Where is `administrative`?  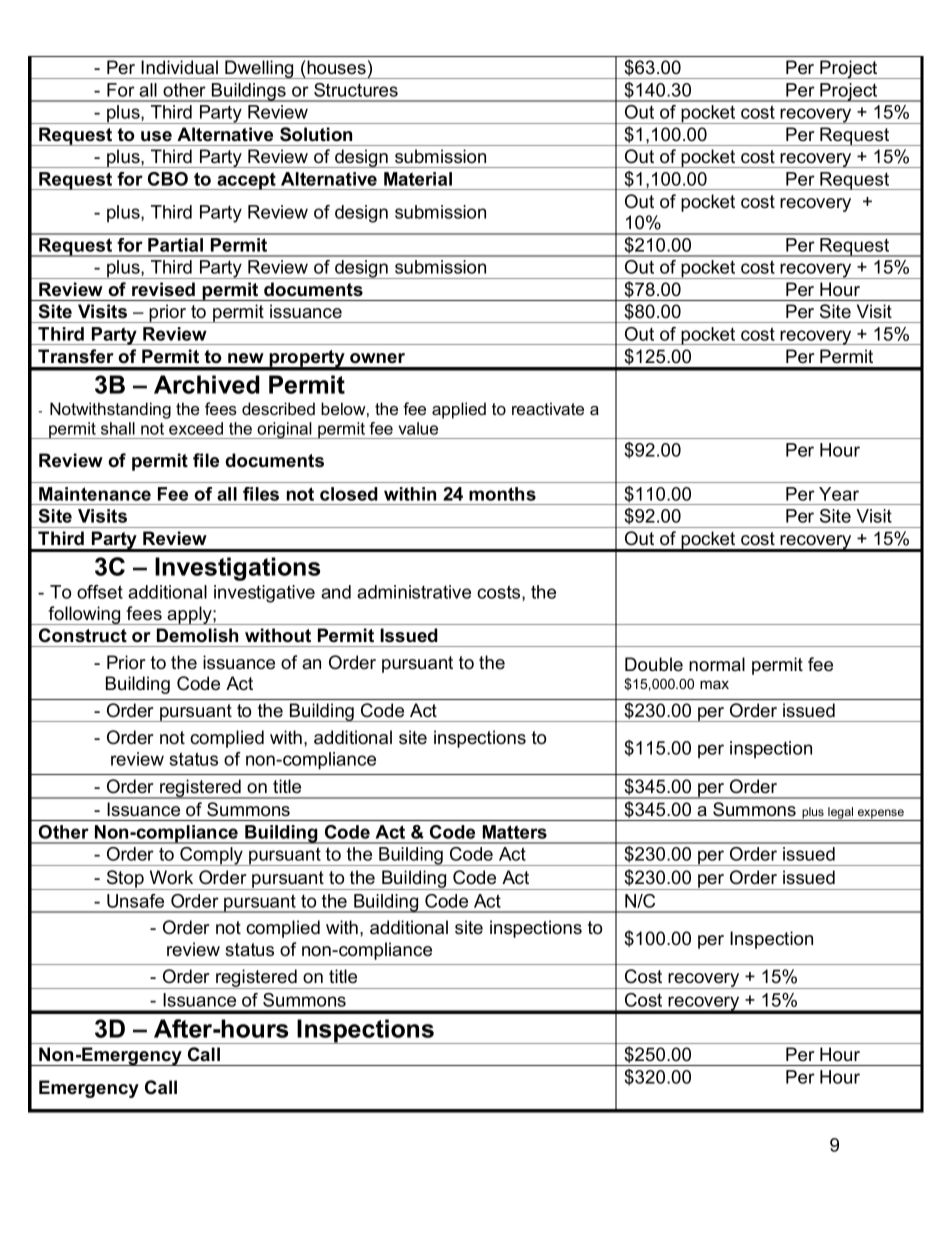
administrative is located at coordinates (414, 592).
